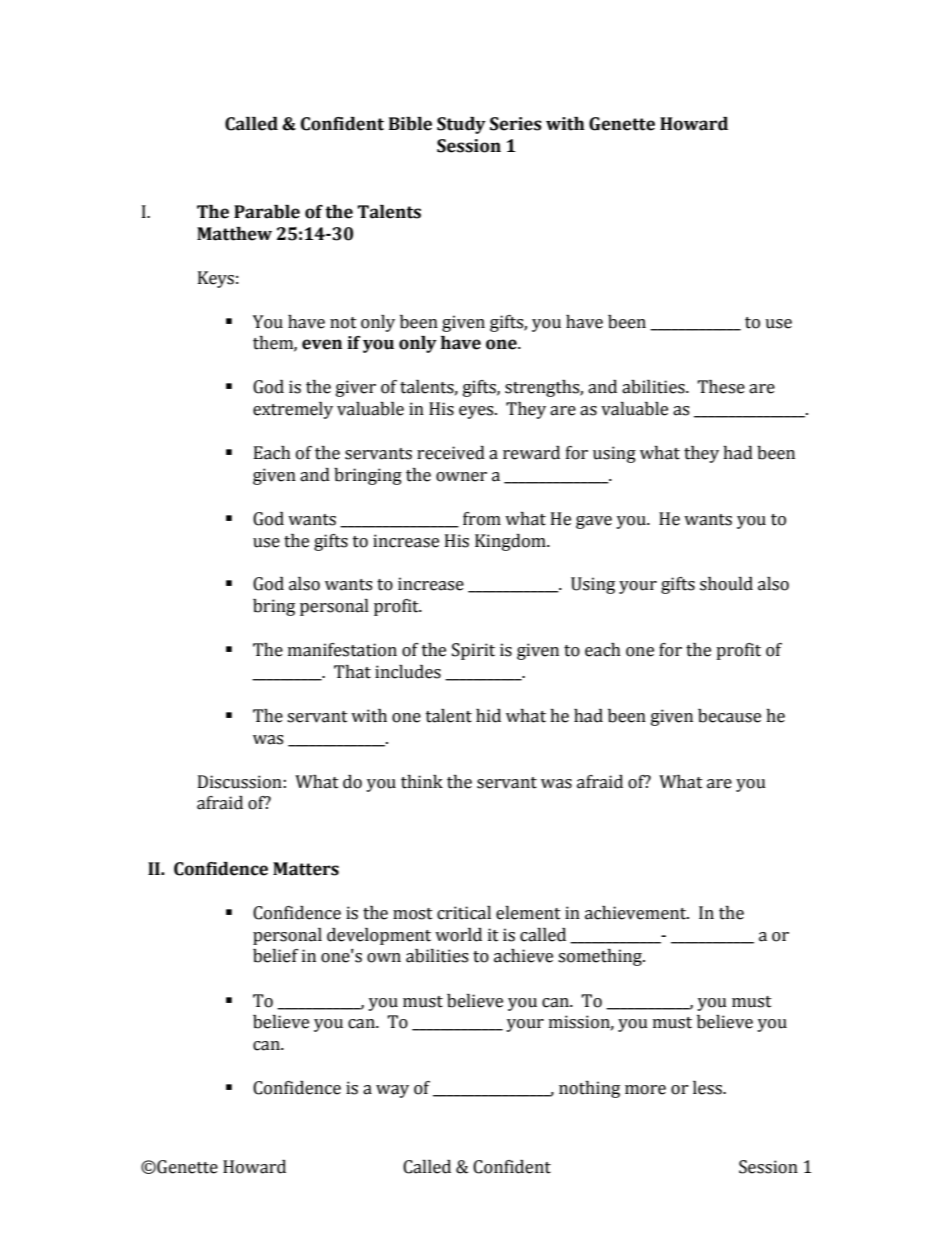 The image size is (952, 1233). Describe the element at coordinates (392, 1091) in the screenshot. I see `way` at that location.
